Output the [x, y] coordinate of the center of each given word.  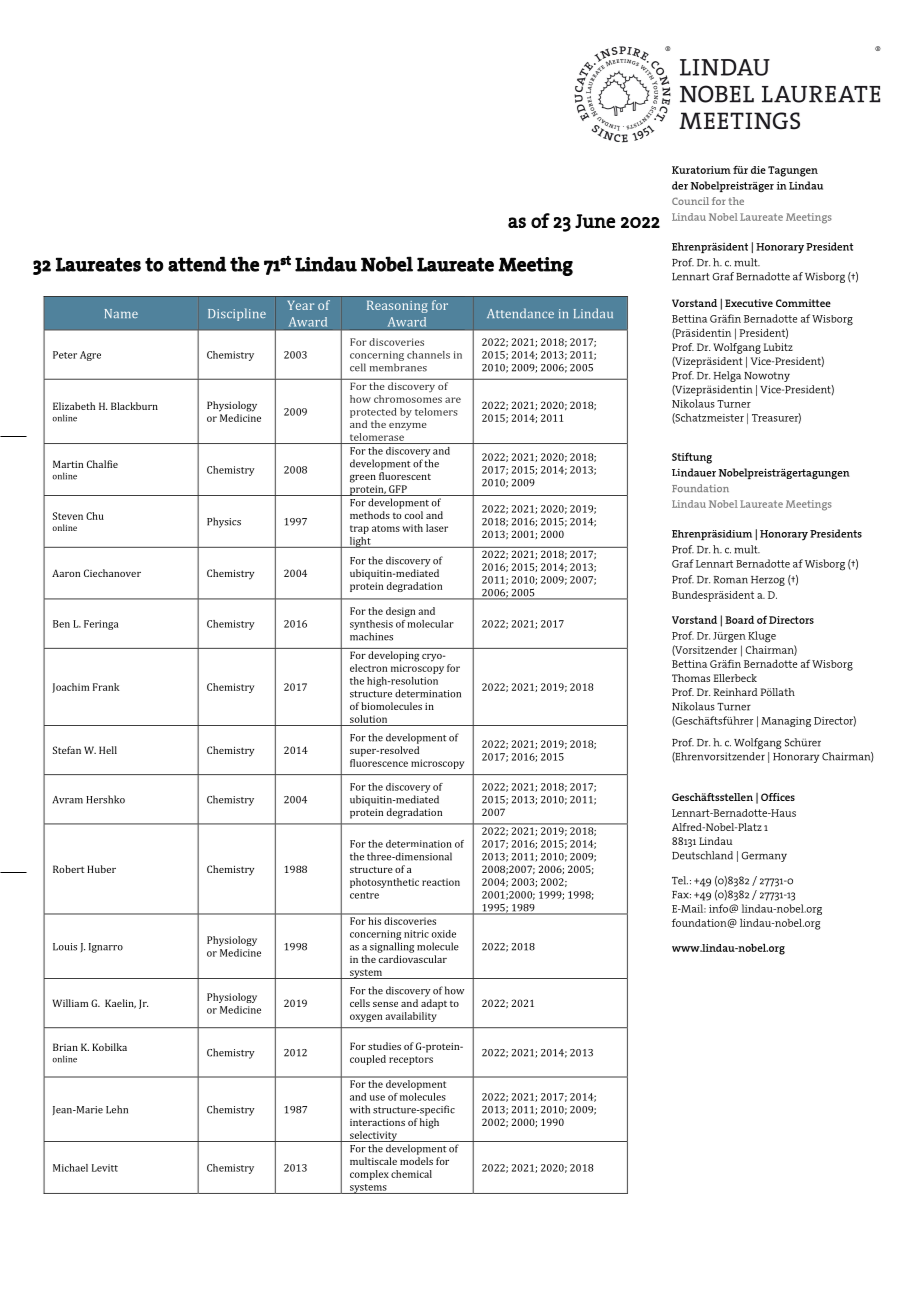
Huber [101, 869]
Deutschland [702, 855]
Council [690, 201]
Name [121, 313]
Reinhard [735, 692]
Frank [106, 687]
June [595, 221]
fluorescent [405, 476]
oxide [444, 934]
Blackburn [134, 406]
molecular [430, 624]
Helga [727, 376]
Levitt [105, 1168]
